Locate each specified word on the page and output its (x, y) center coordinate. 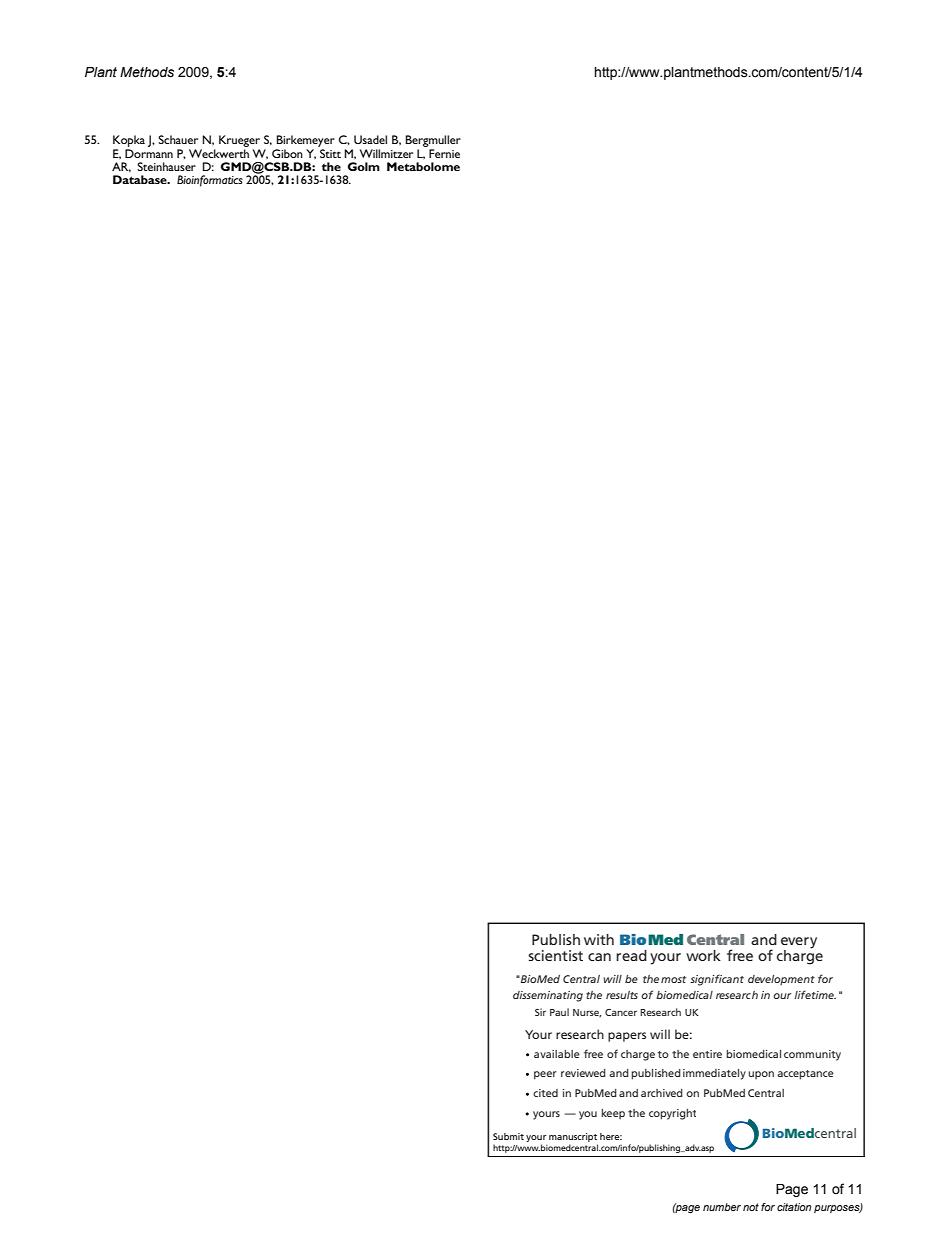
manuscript (573, 1137)
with (599, 939)
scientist (555, 955)
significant (717, 980)
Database (141, 179)
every (799, 943)
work (703, 955)
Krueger (239, 142)
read (631, 955)
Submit (508, 1136)
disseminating (548, 996)
